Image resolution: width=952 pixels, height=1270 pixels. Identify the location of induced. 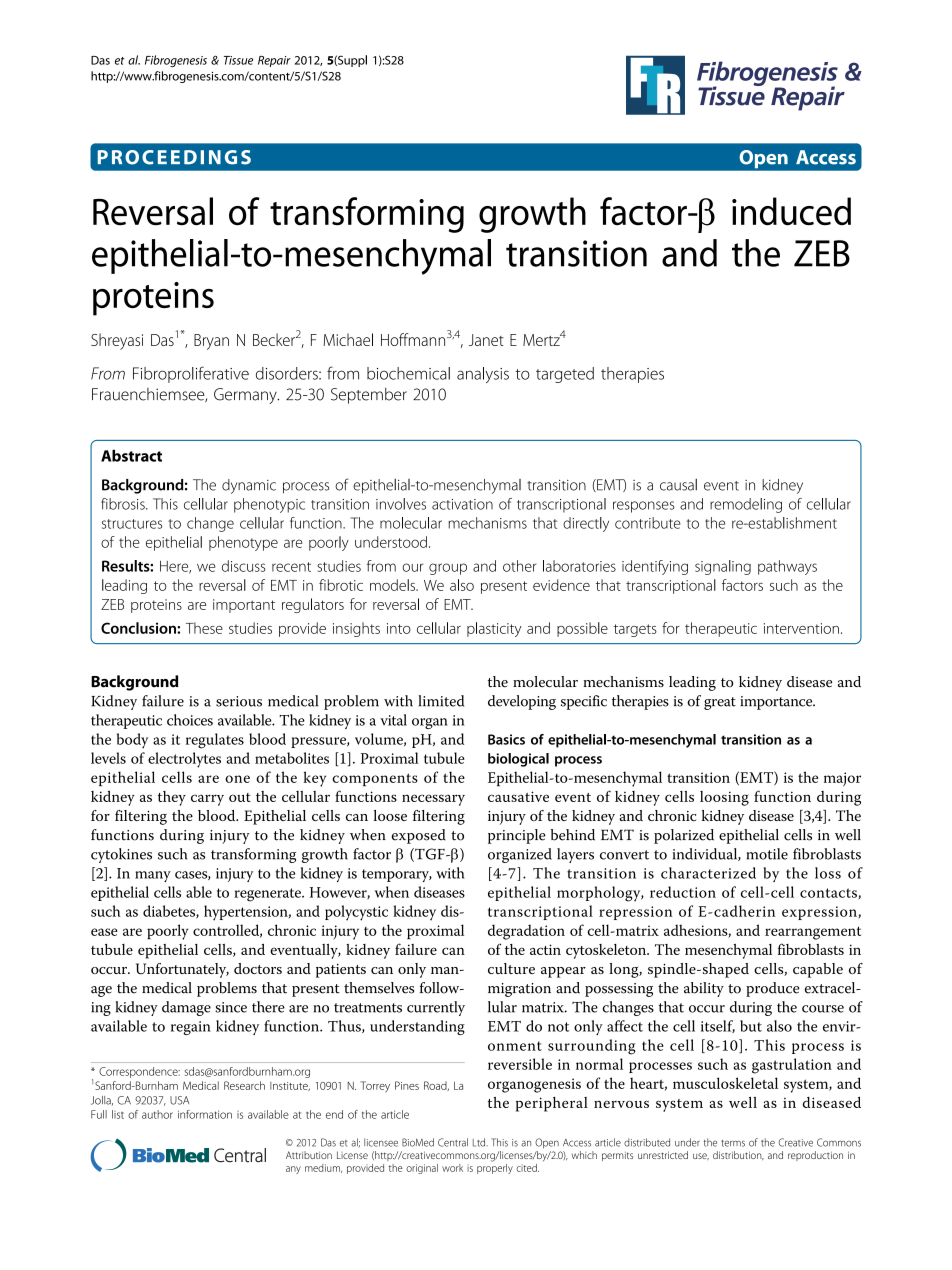
(791, 211).
